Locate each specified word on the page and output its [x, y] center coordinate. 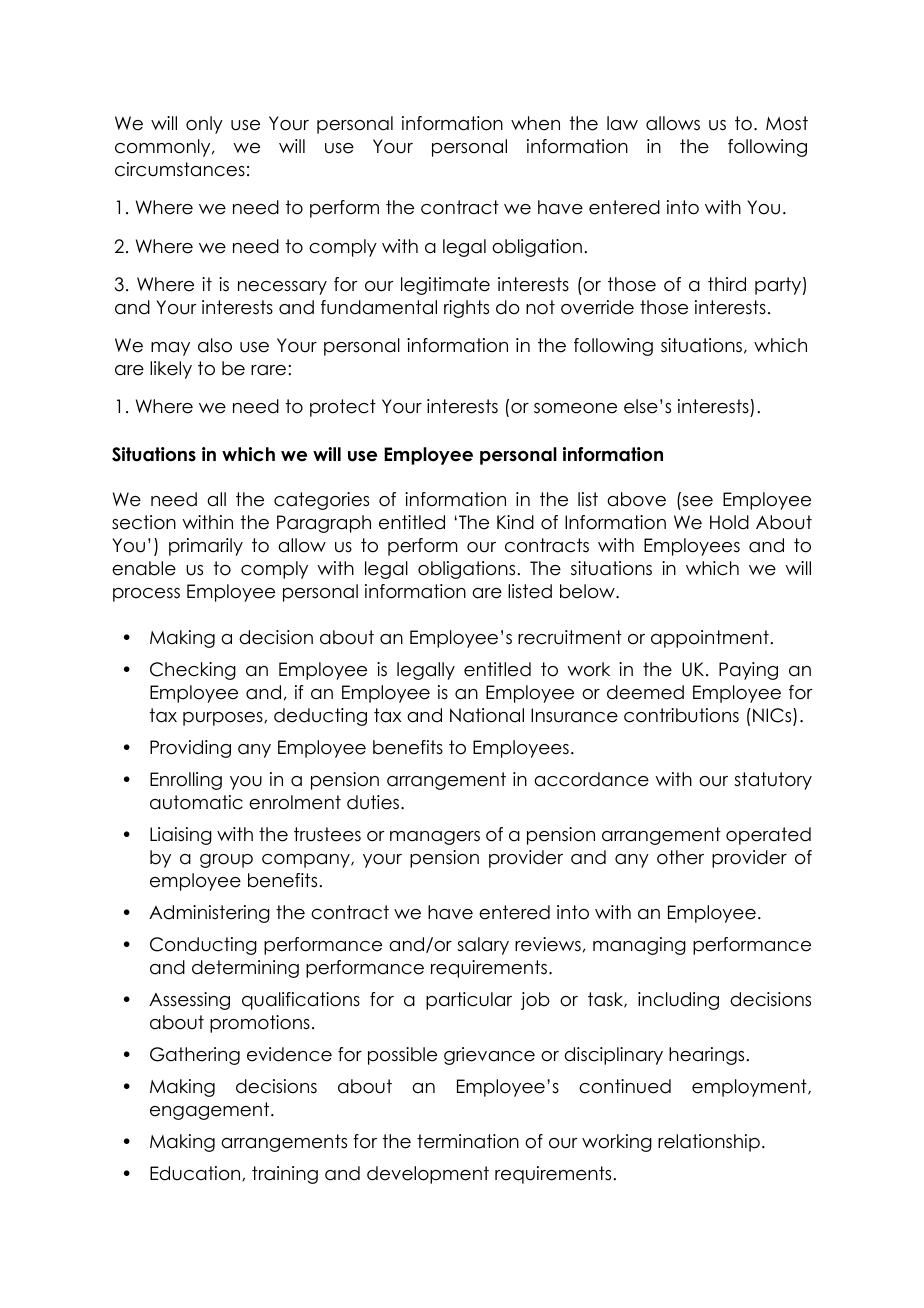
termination [468, 1141]
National [487, 715]
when [535, 123]
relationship [709, 1143]
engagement [211, 1111]
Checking [193, 671]
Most [787, 123]
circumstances [180, 169]
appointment [710, 639]
